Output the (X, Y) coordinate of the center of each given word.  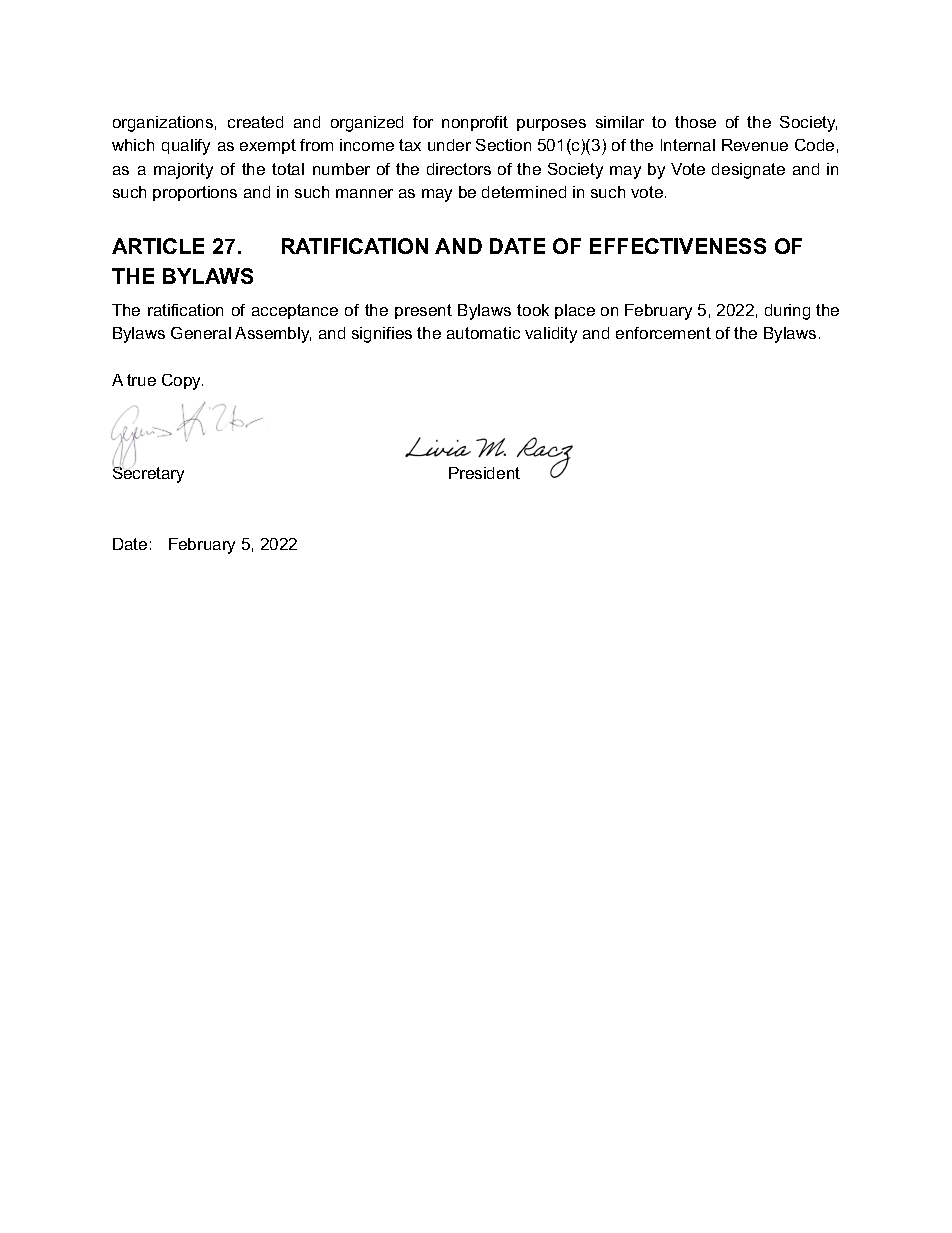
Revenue (755, 145)
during (787, 312)
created (255, 122)
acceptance (295, 311)
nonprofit (475, 123)
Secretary (148, 474)
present (423, 311)
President (484, 473)
